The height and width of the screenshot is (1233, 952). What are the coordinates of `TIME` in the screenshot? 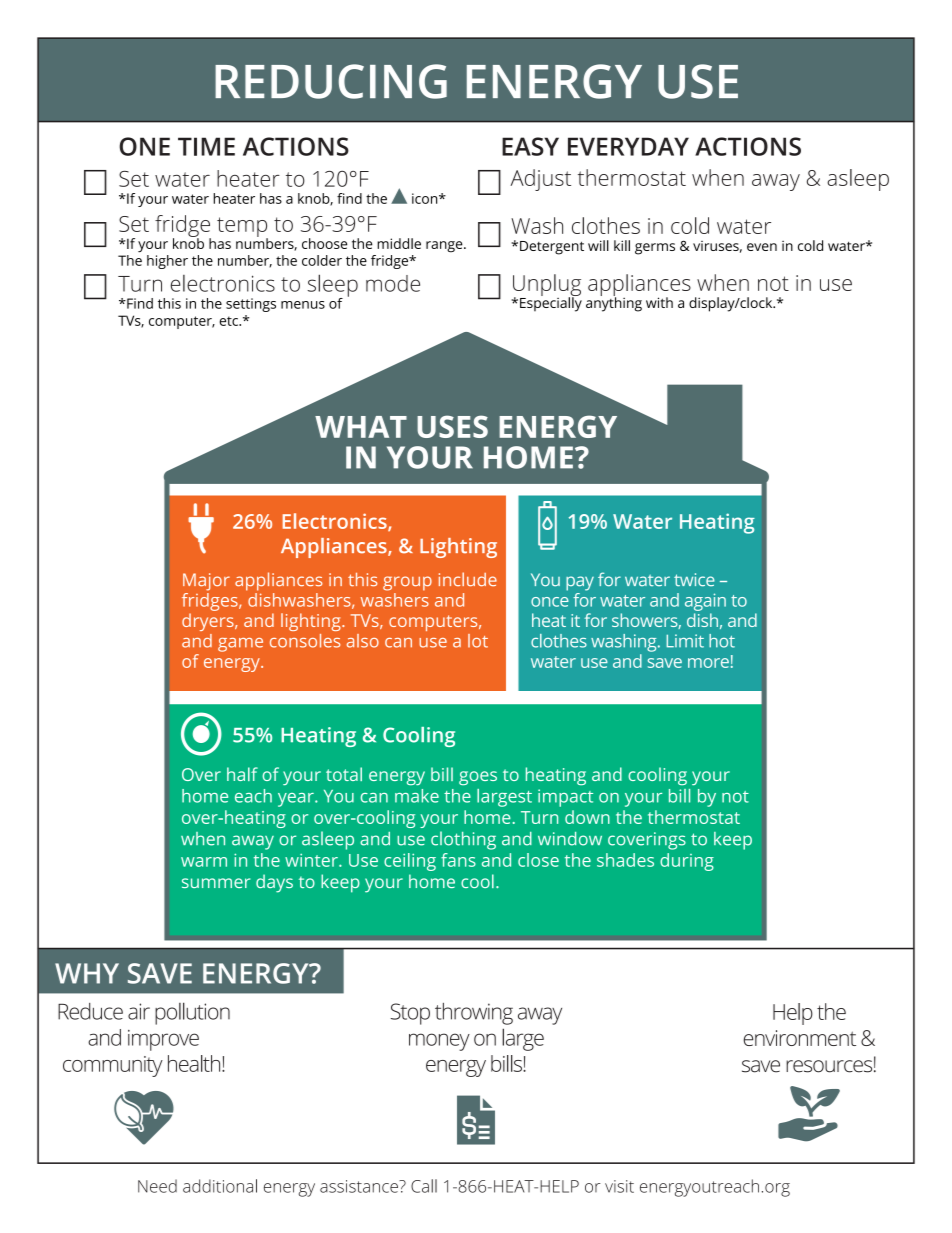 It's located at (206, 146).
